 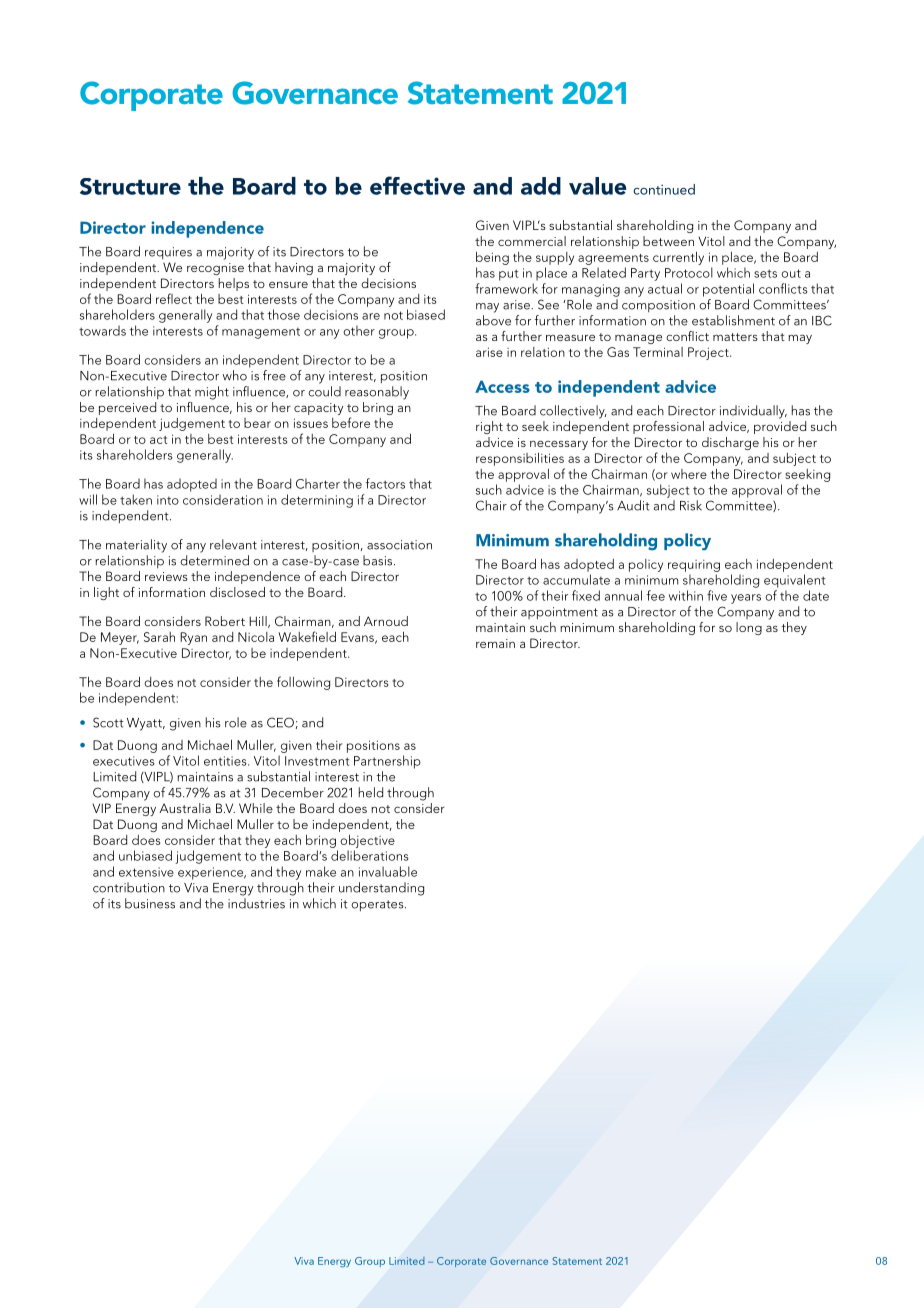 What do you see at coordinates (130, 186) in the screenshot?
I see `Structure` at bounding box center [130, 186].
